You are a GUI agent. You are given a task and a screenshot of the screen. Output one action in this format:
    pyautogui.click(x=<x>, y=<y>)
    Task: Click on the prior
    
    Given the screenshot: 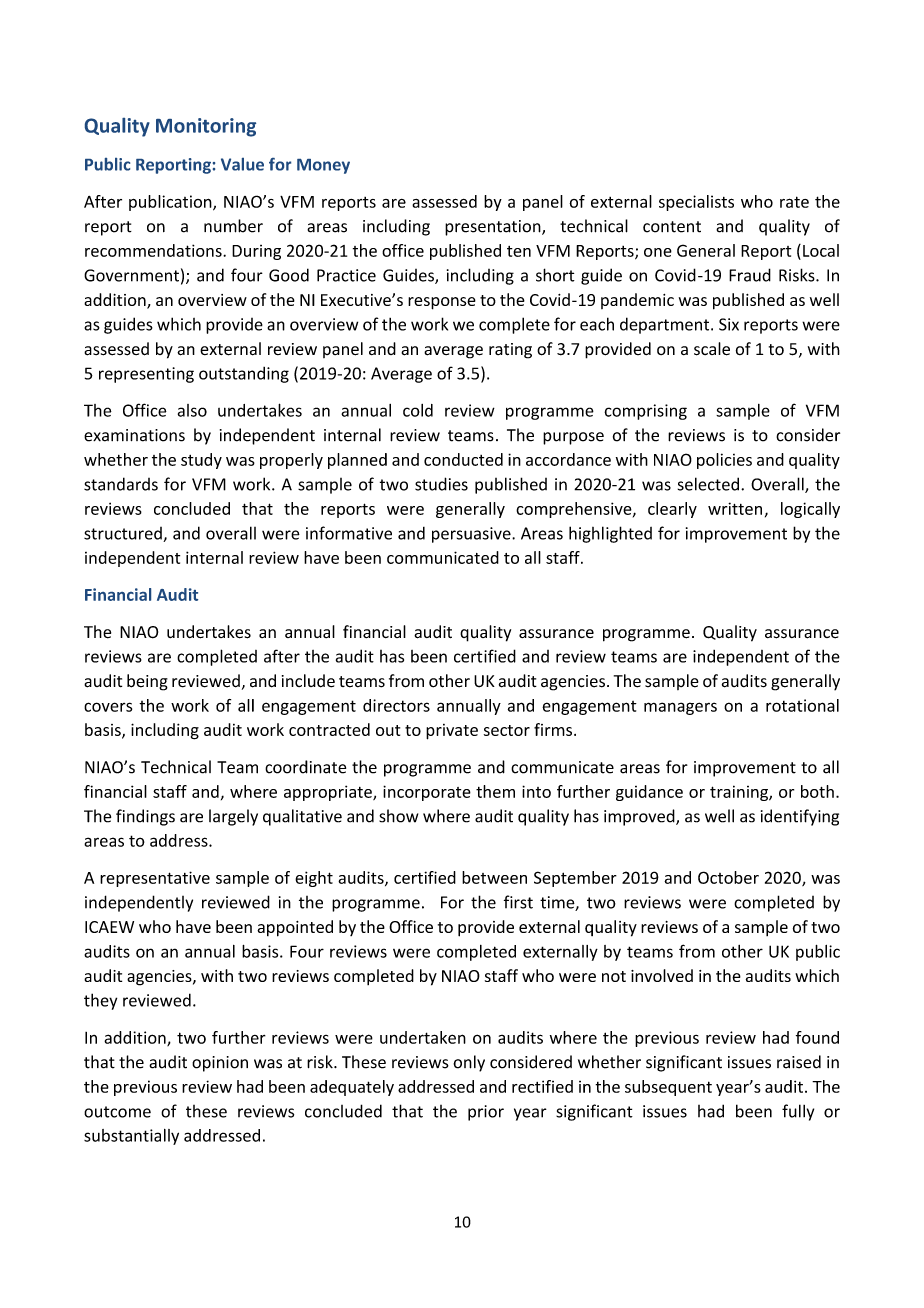 What is the action you would take?
    pyautogui.click(x=486, y=1113)
